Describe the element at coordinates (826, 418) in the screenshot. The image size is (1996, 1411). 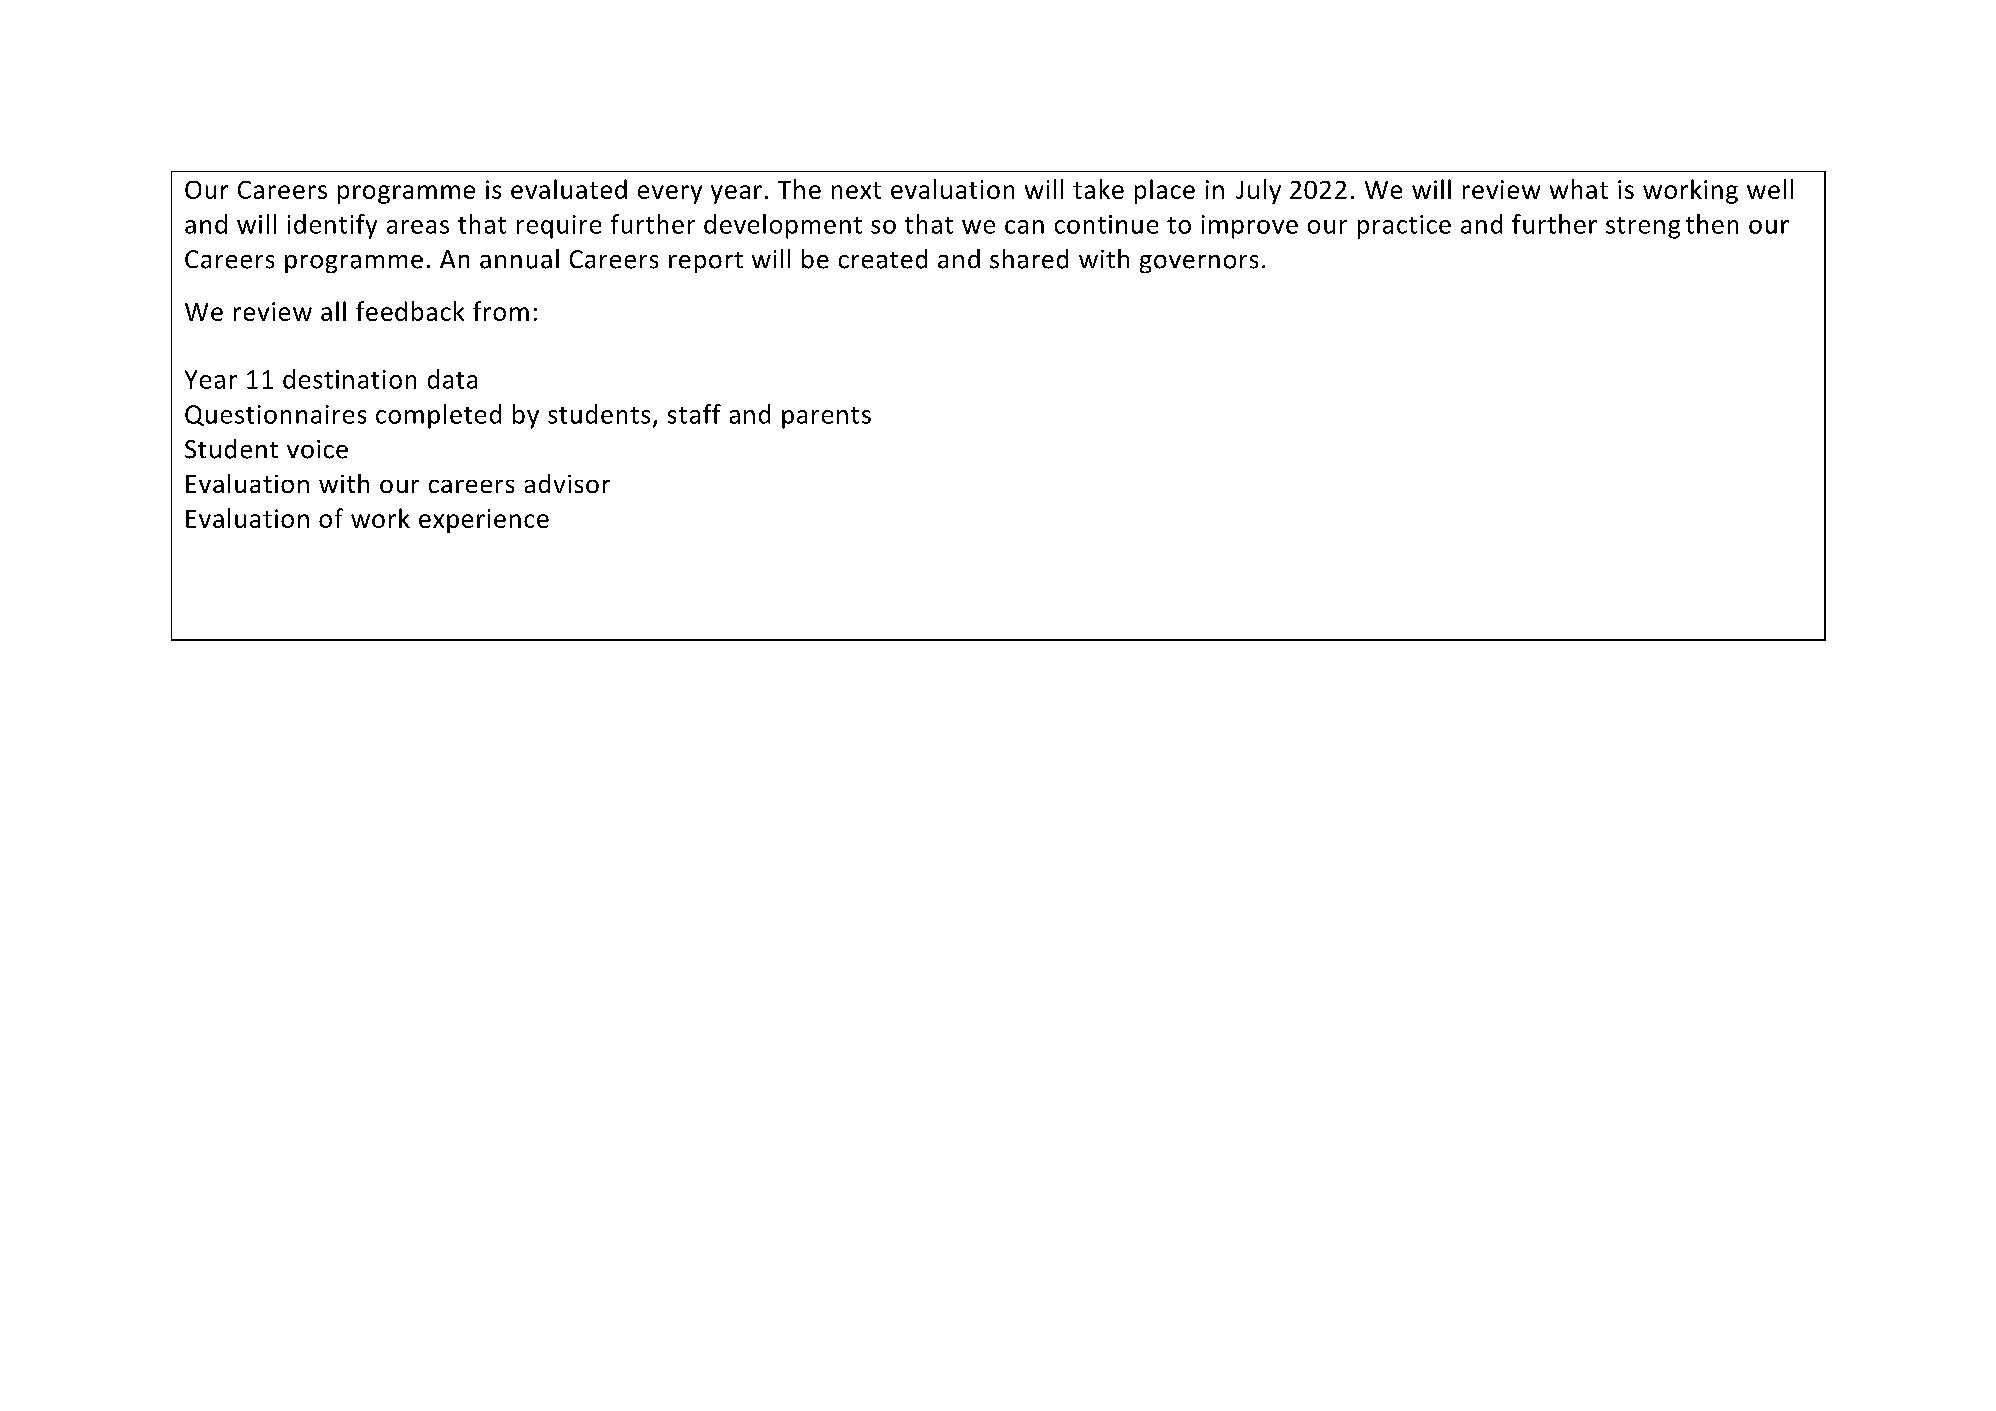
I see `parents` at that location.
